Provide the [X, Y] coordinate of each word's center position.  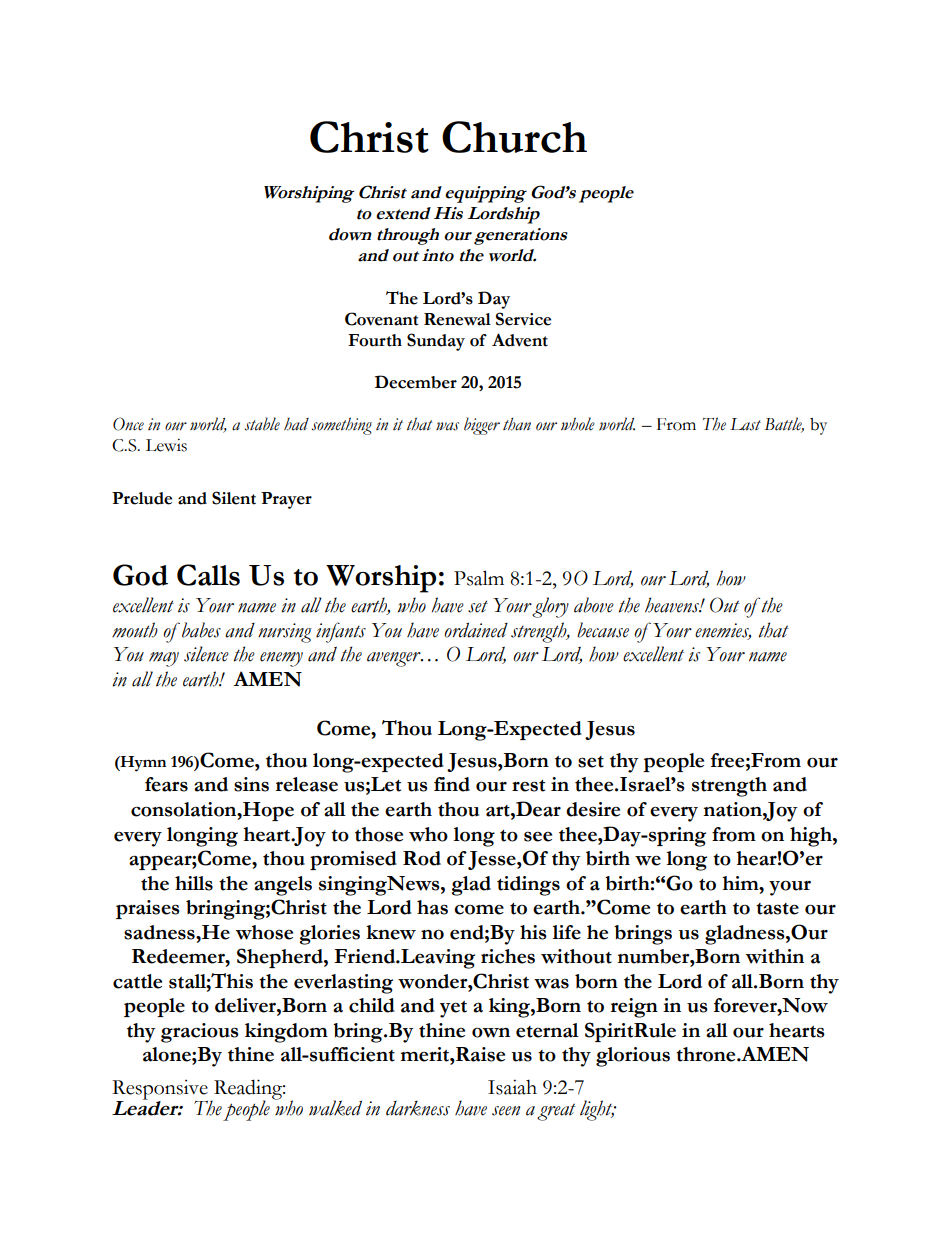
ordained [476, 630]
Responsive [160, 1091]
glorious [633, 1057]
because [603, 630]
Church [514, 137]
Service [523, 319]
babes [201, 630]
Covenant [381, 319]
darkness [418, 1108]
